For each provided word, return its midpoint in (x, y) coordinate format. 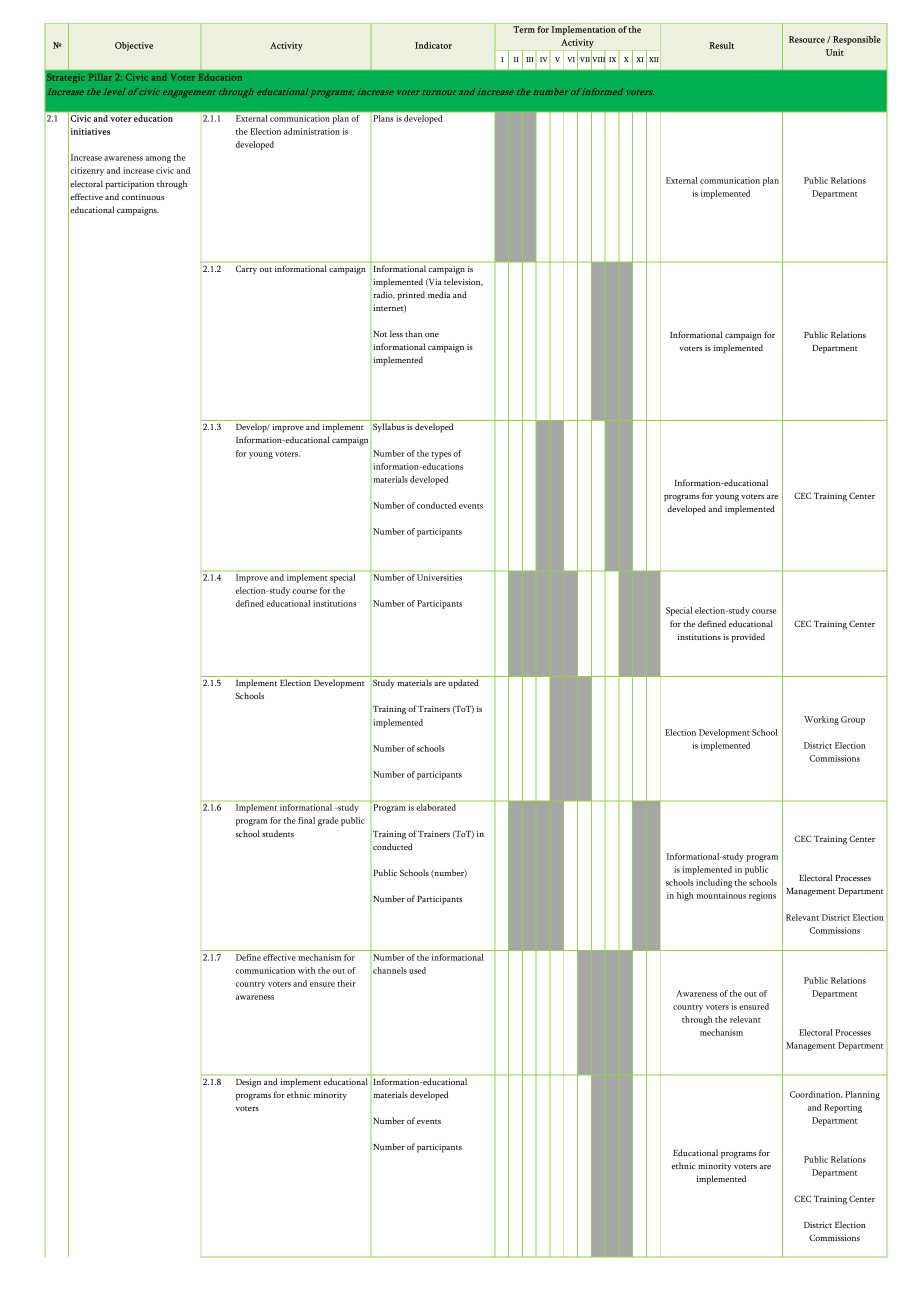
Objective (134, 46)
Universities (439, 577)
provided (748, 638)
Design (248, 1083)
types (441, 455)
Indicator (433, 45)
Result (721, 45)
